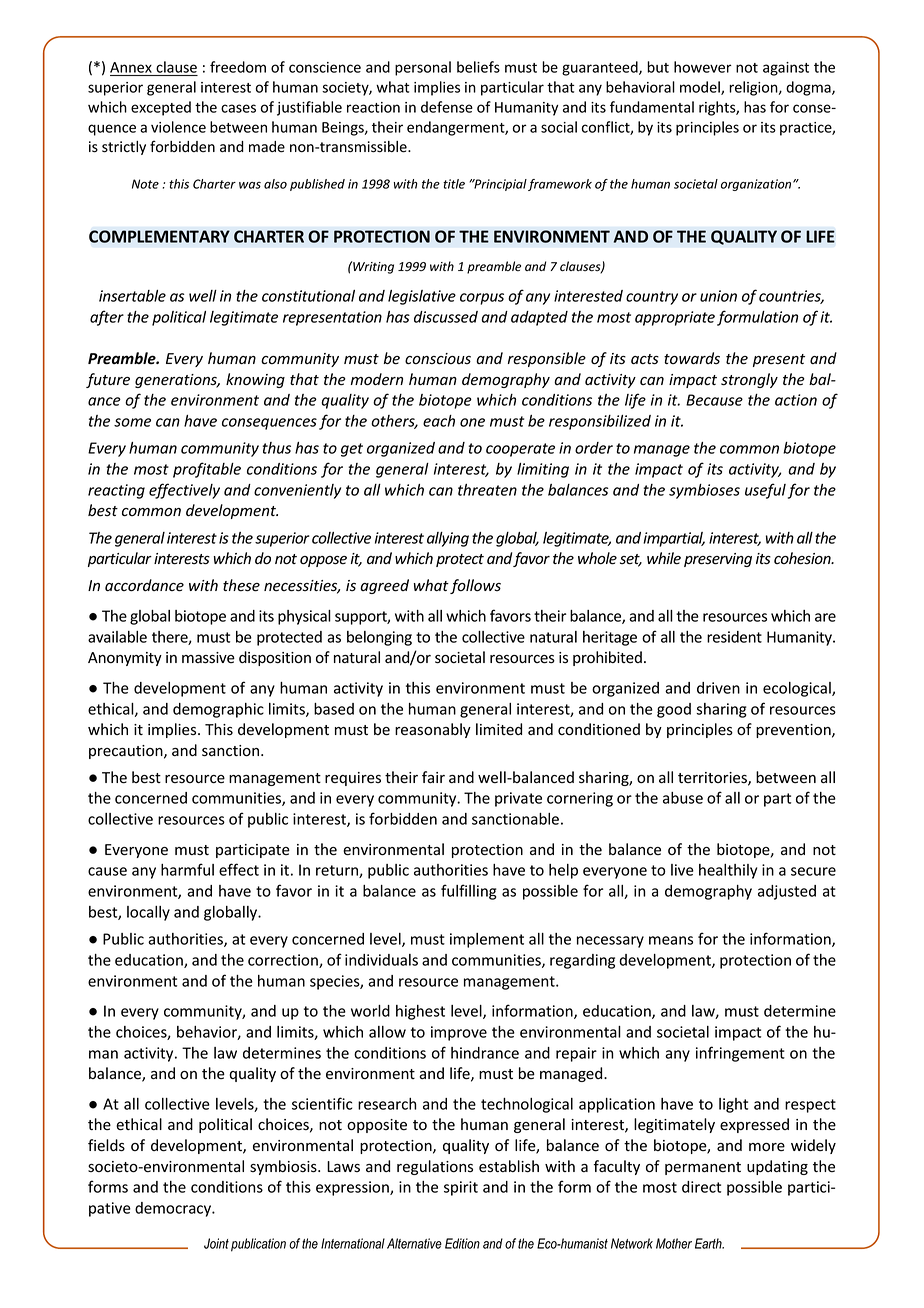 This screenshot has height=1308, width=924. Describe the element at coordinates (208, 658) in the screenshot. I see `massive` at that location.
